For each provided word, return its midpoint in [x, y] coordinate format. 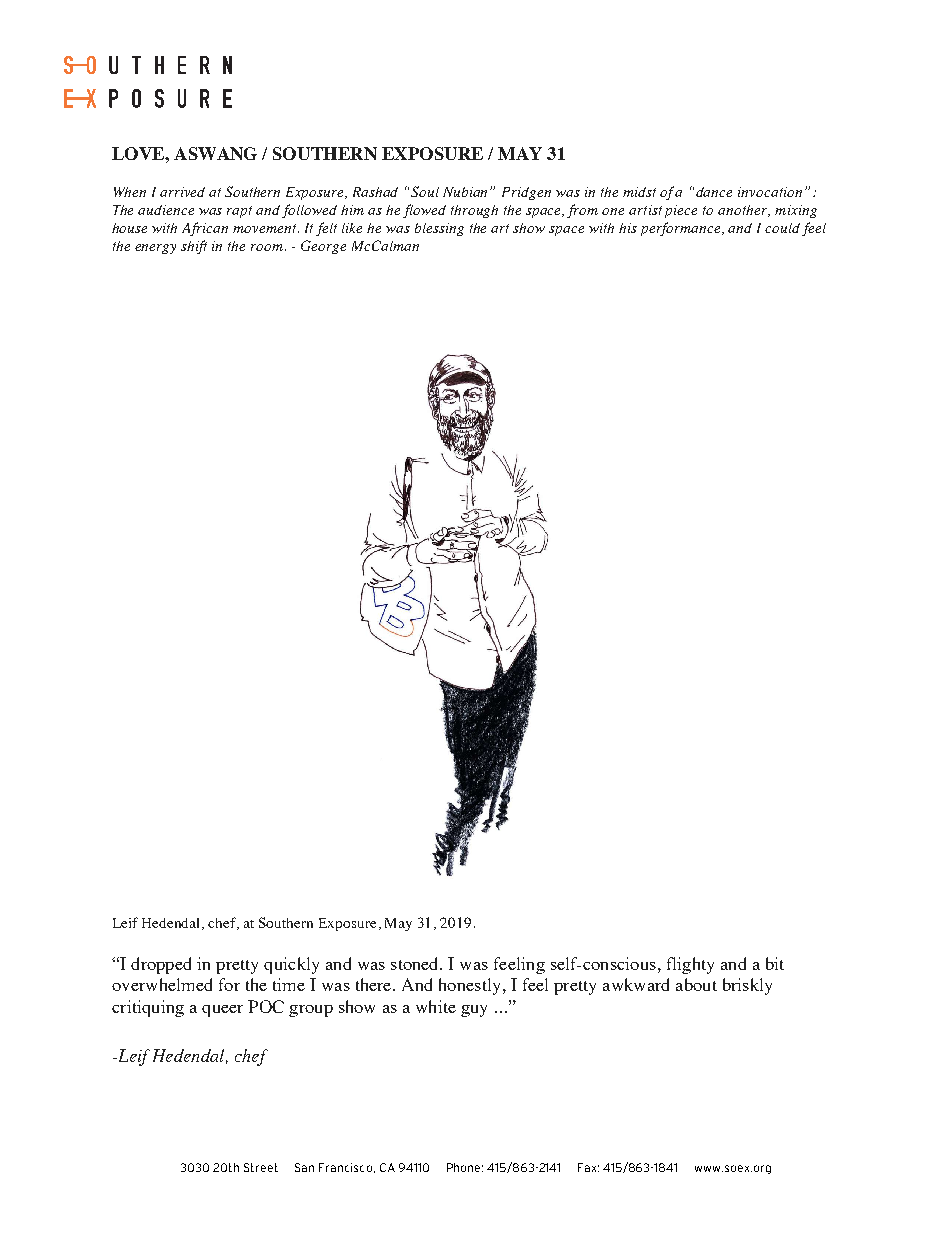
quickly [291, 965]
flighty [690, 965]
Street [261, 1167]
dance [714, 192]
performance [682, 229]
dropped [161, 965]
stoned [416, 963]
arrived [182, 192]
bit [775, 963]
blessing [439, 229]
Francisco [345, 1167]
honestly [469, 986]
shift [194, 247]
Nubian [467, 192]
